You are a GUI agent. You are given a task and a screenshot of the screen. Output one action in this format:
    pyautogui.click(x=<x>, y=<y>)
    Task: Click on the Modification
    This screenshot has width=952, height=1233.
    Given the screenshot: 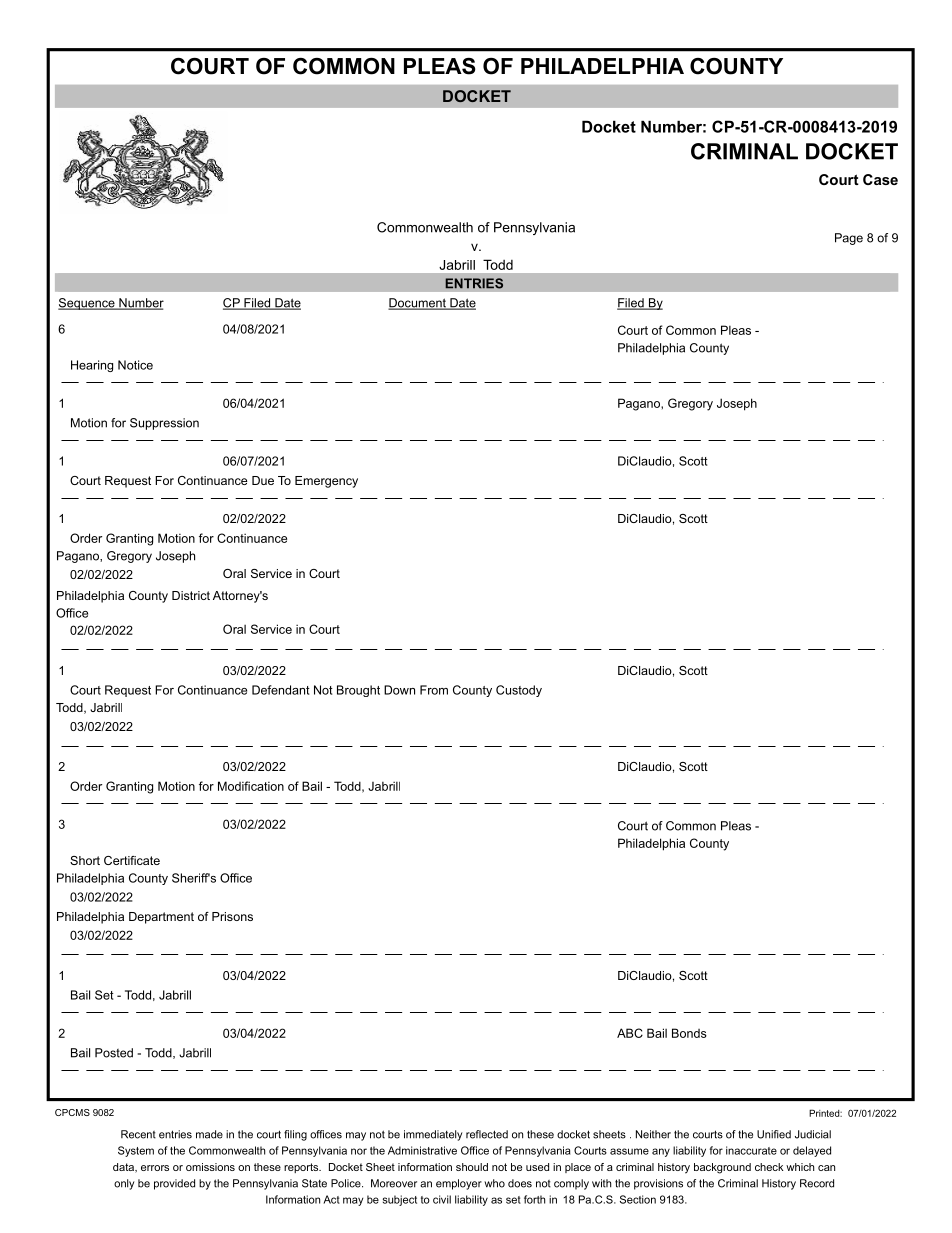 What is the action you would take?
    pyautogui.click(x=251, y=786)
